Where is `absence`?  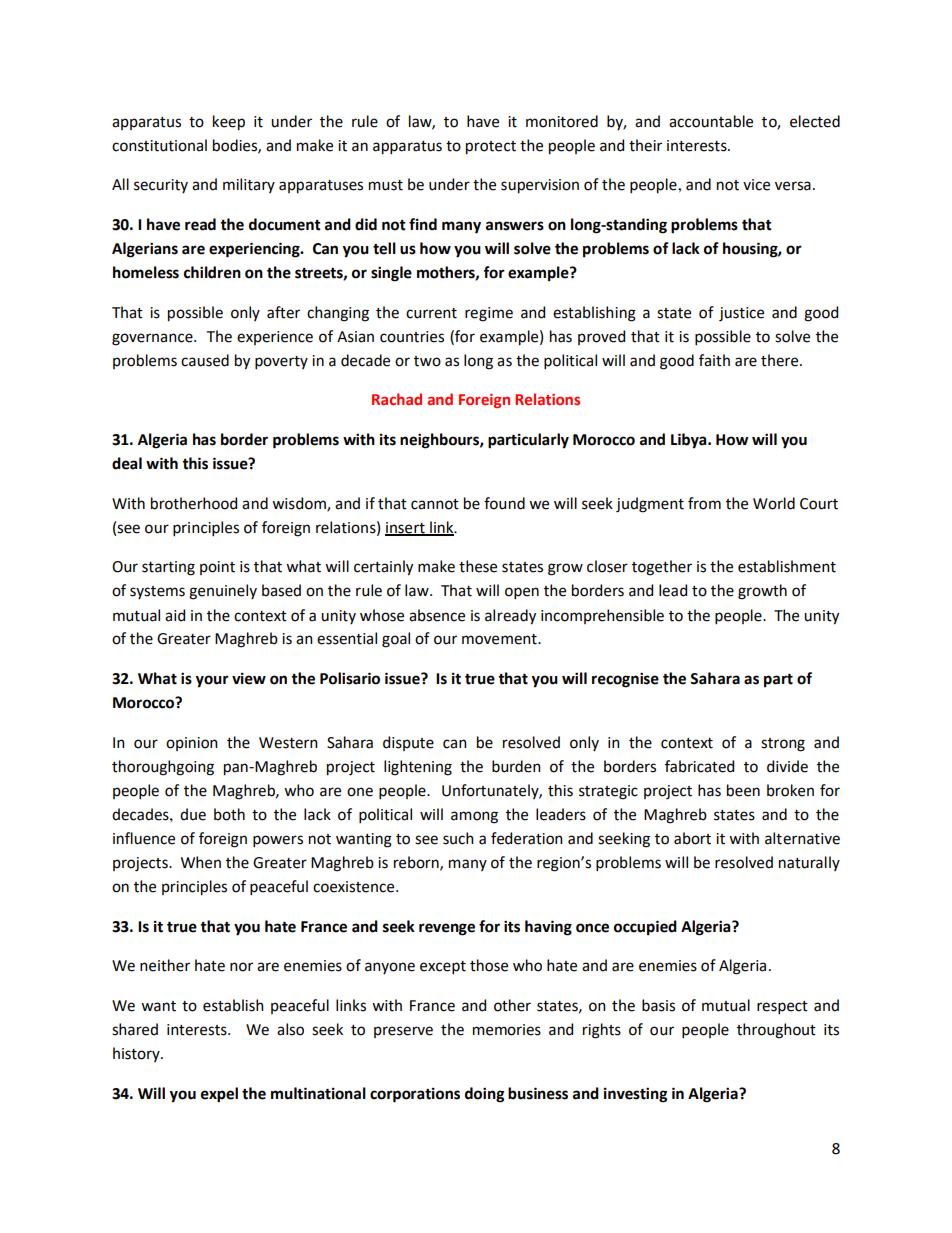 absence is located at coordinates (437, 615).
